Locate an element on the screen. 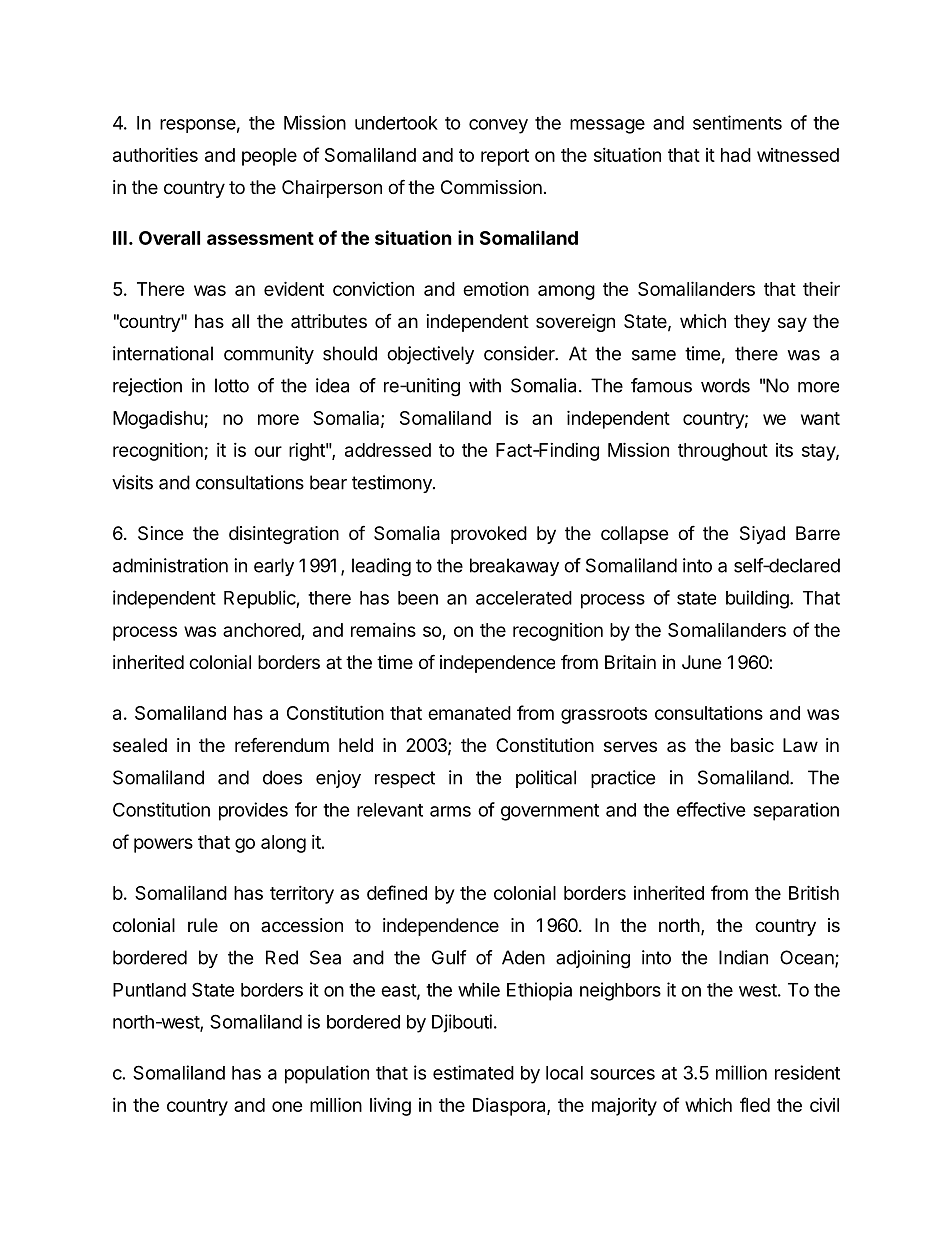 The width and height of the screenshot is (952, 1233). they is located at coordinates (752, 323).
